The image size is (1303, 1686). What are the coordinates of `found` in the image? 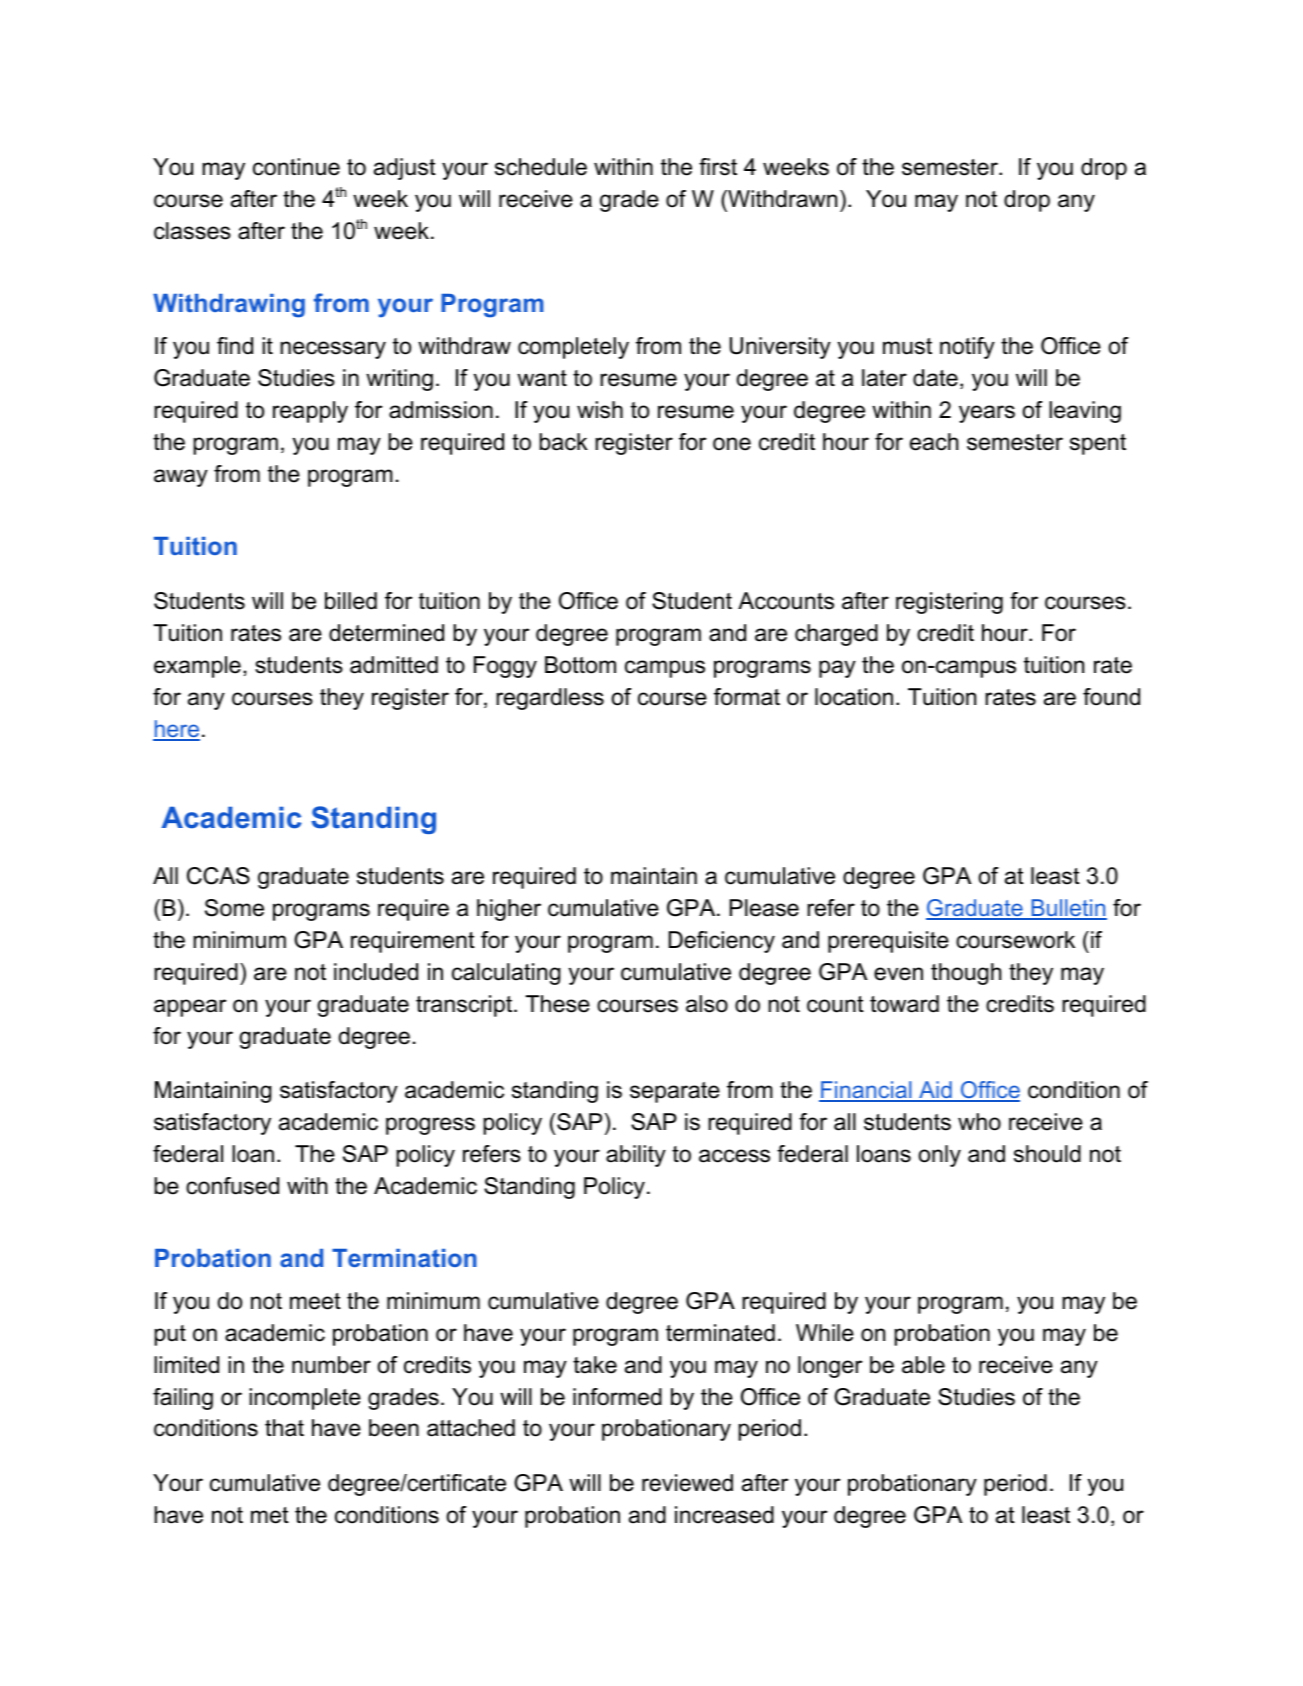 It's located at (1111, 697).
